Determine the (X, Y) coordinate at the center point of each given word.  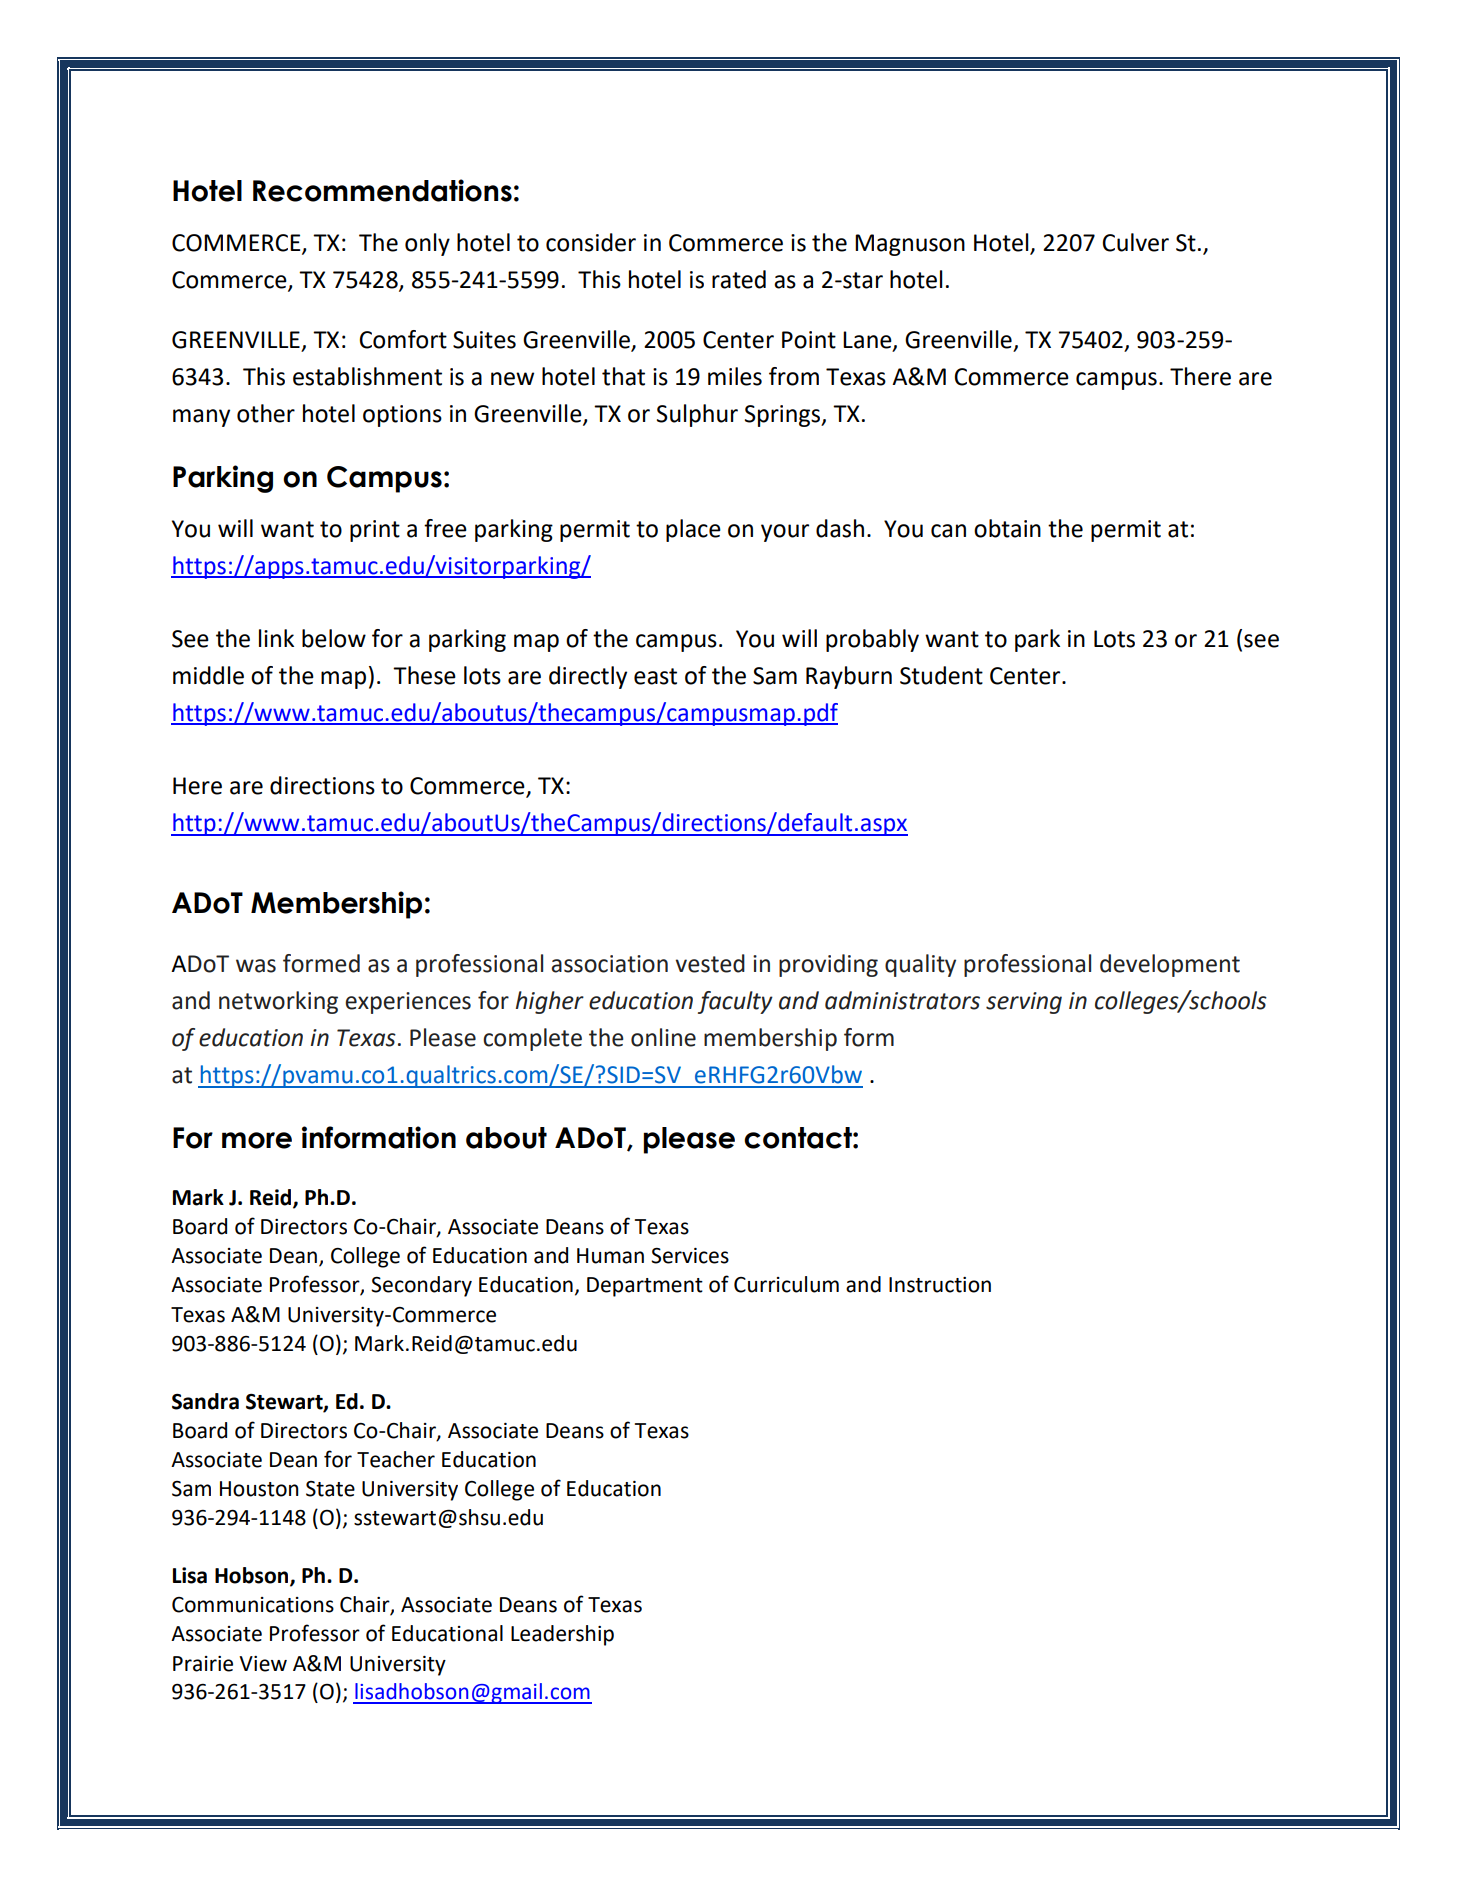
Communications (253, 1605)
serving (1024, 1003)
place (693, 530)
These (424, 675)
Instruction (940, 1285)
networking (278, 1002)
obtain (1007, 528)
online (663, 1037)
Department (645, 1287)
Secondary (421, 1286)
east (655, 676)
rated (739, 279)
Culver (1136, 242)
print (375, 531)
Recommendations (382, 190)
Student (941, 675)
